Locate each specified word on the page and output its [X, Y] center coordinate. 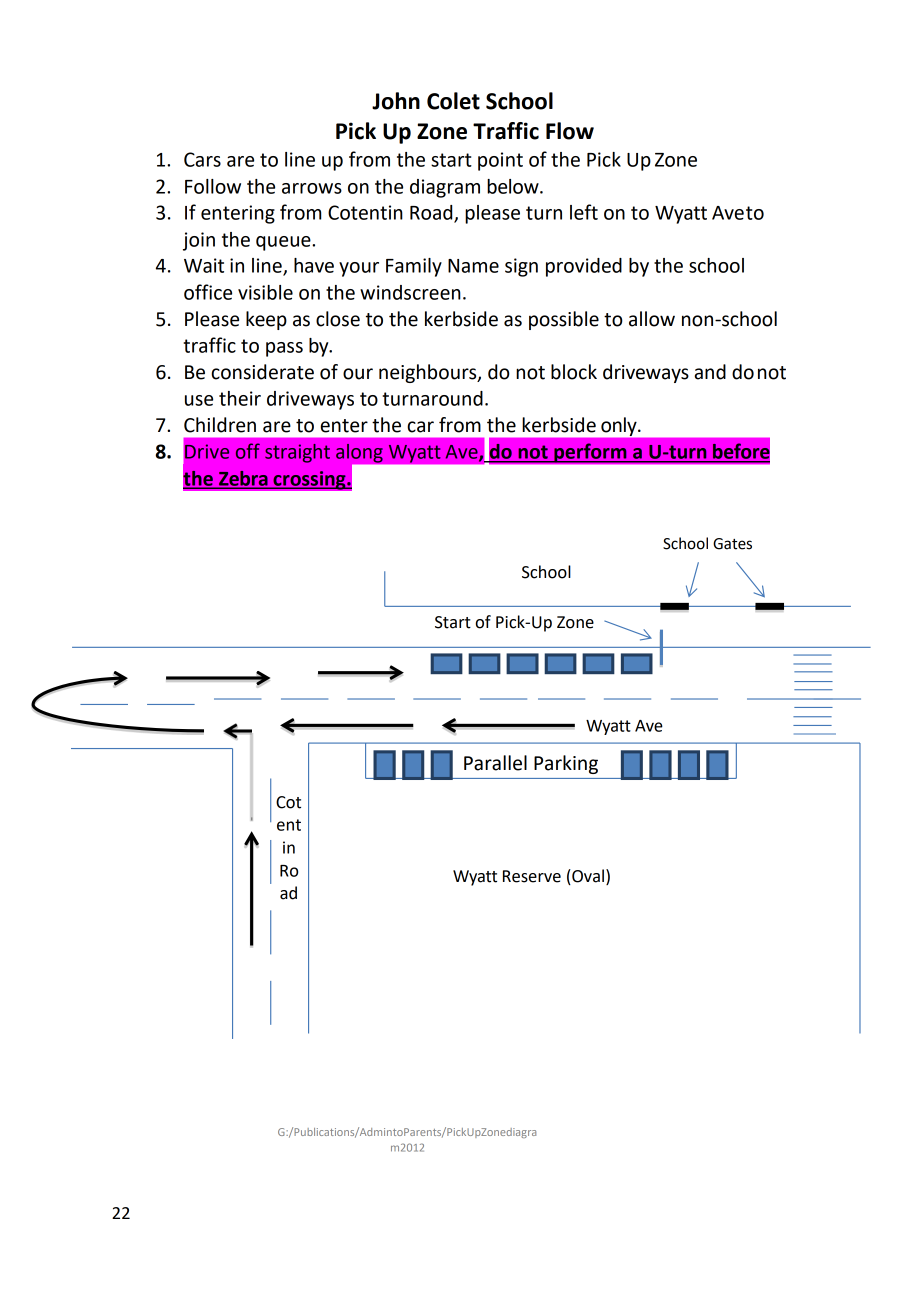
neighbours [429, 373]
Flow [570, 131]
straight [297, 453]
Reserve [532, 876]
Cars [202, 159]
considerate [262, 372]
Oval [587, 877]
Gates [732, 544]
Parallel [495, 763]
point [500, 161]
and [710, 372]
